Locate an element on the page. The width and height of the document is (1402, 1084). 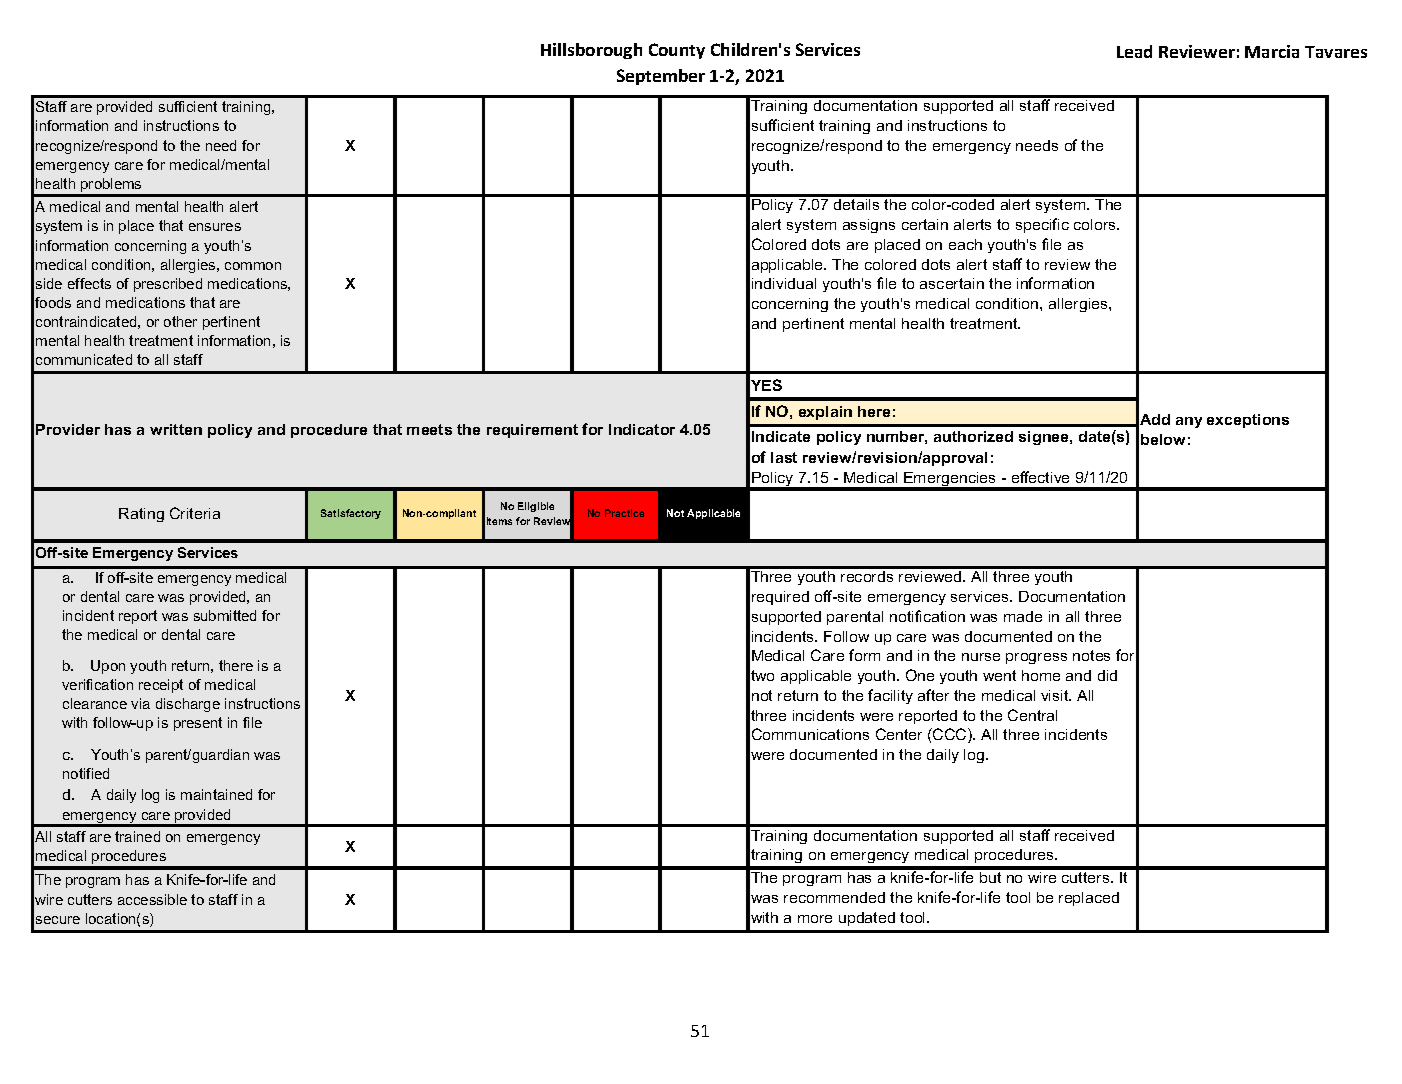
more is located at coordinates (815, 919).
